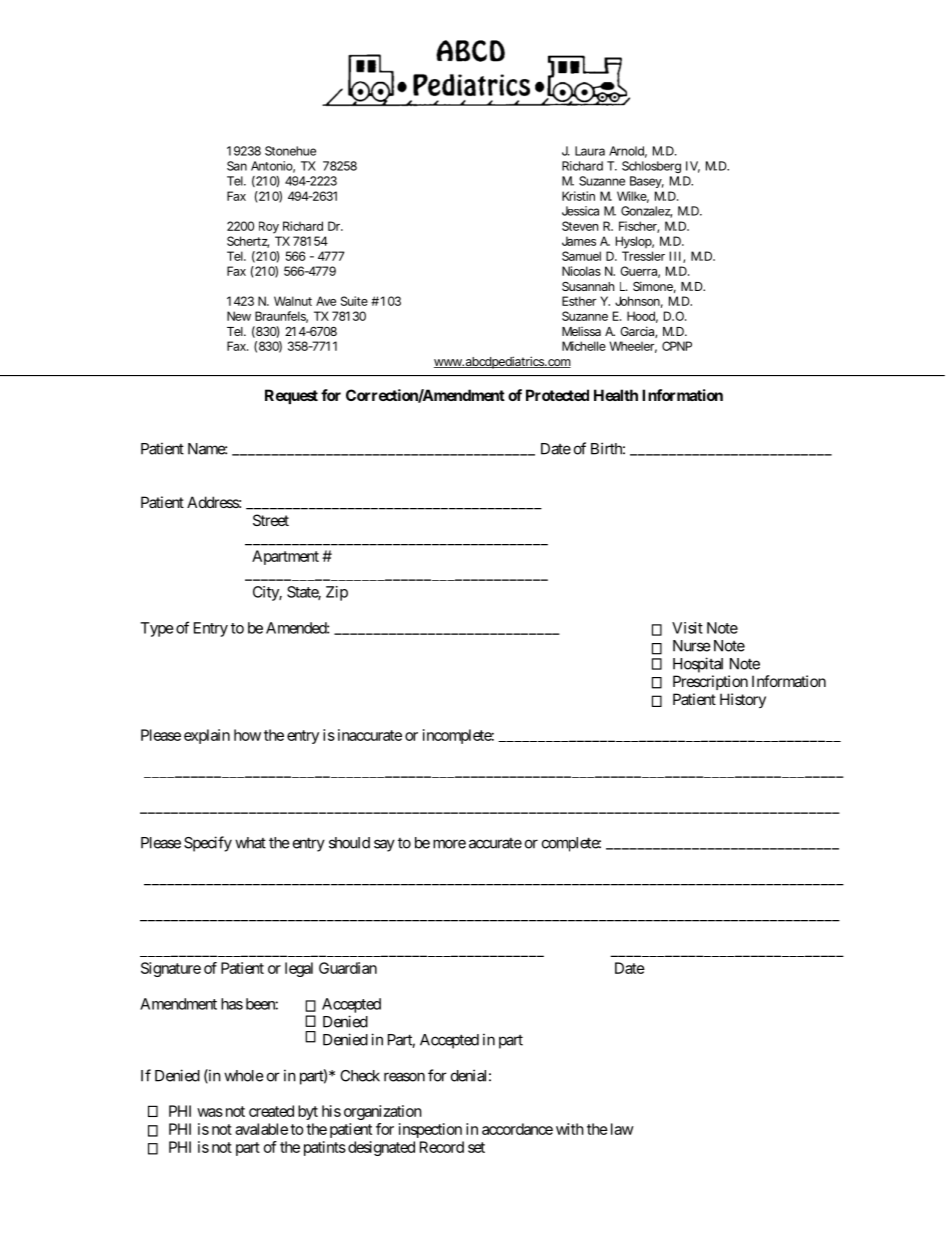 This screenshot has height=1233, width=952. Describe the element at coordinates (157, 629) in the screenshot. I see `Type` at that location.
